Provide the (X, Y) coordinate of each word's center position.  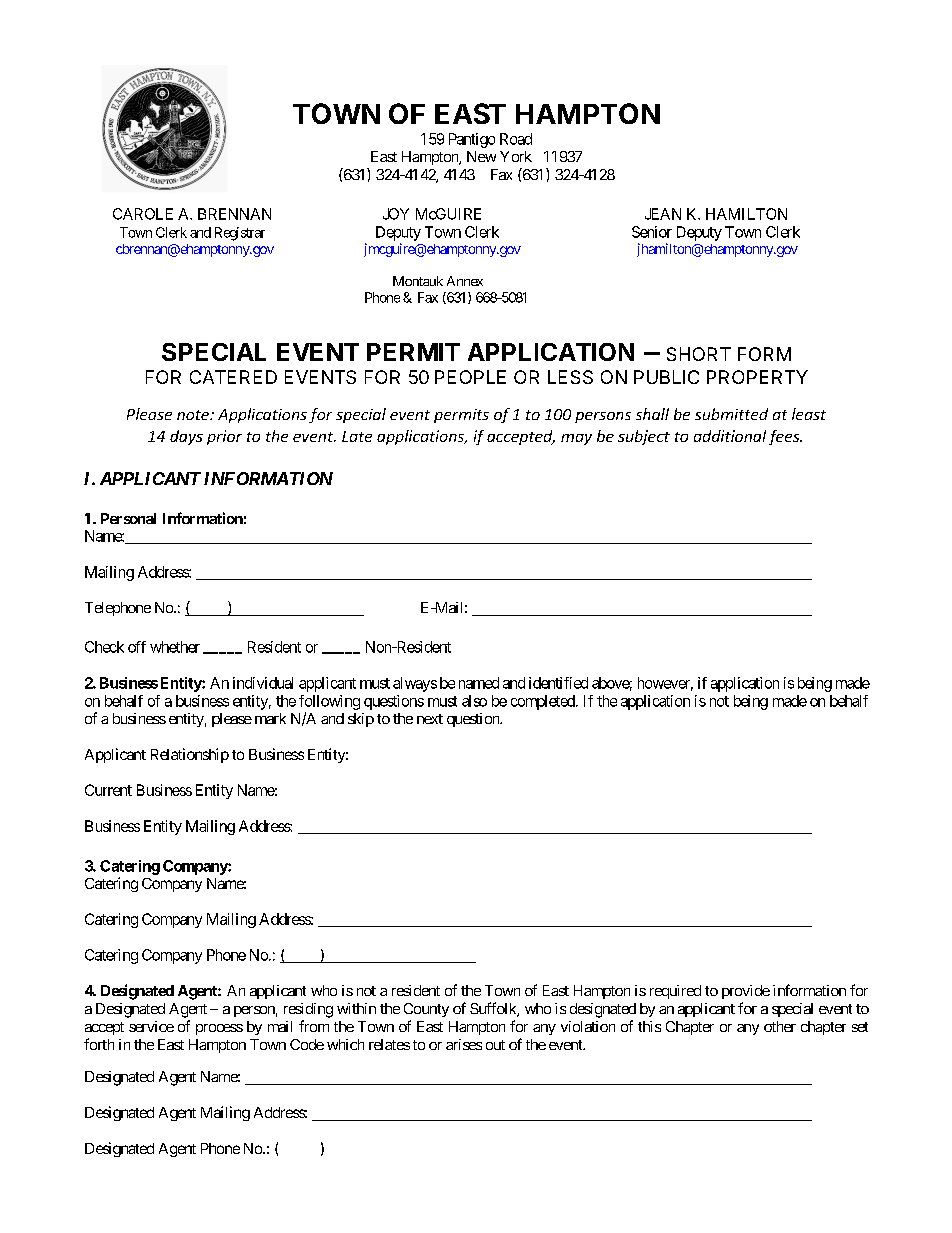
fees (785, 437)
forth (99, 1044)
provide (746, 992)
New (481, 156)
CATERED (233, 377)
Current (108, 790)
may (576, 439)
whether (175, 647)
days (186, 437)
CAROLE (143, 214)
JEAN (663, 214)
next (430, 719)
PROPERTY (757, 377)
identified (558, 683)
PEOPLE (470, 377)
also (474, 701)
